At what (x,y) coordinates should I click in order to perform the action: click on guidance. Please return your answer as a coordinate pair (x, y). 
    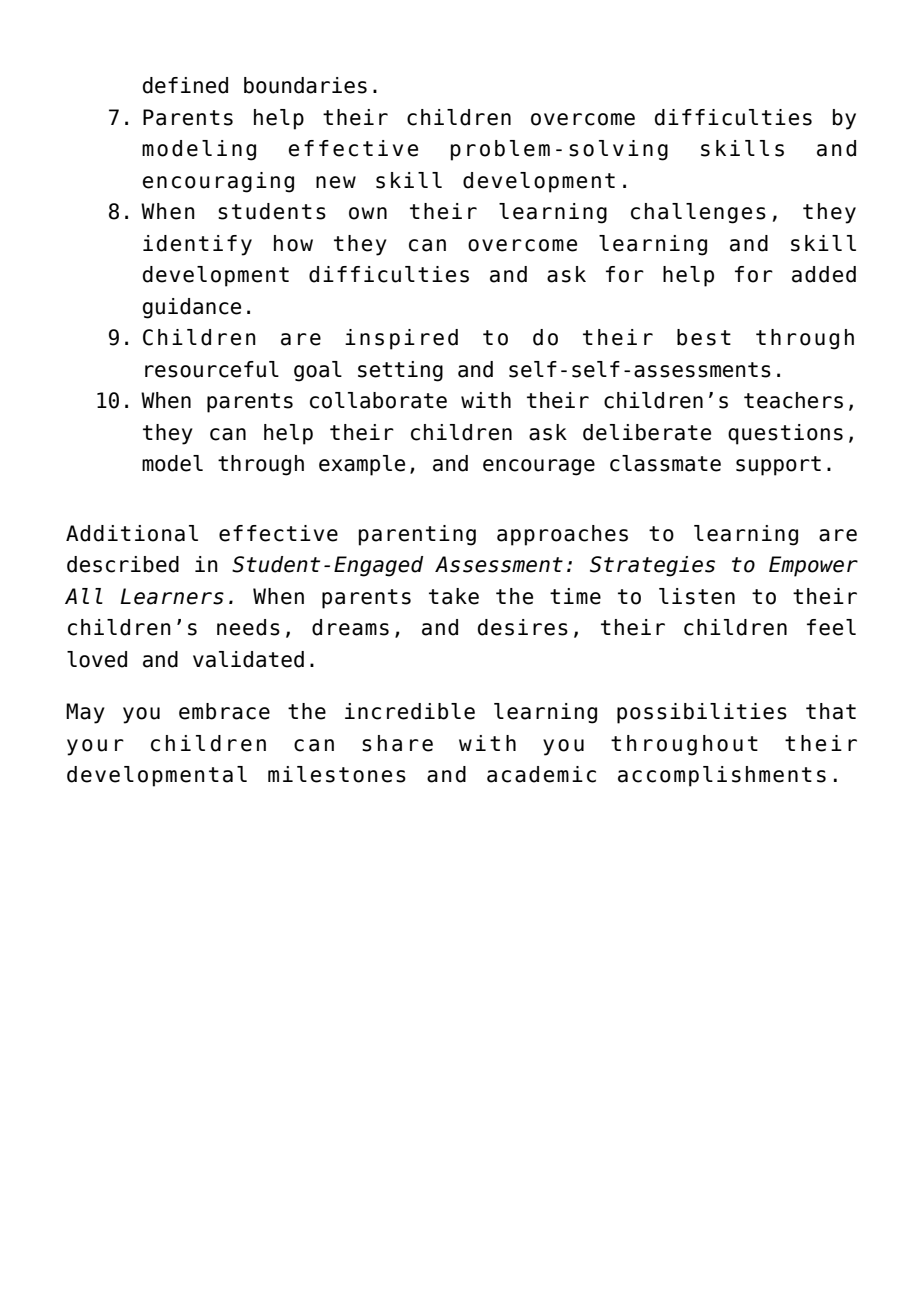
    Looking at the image, I should click on (192, 308).
